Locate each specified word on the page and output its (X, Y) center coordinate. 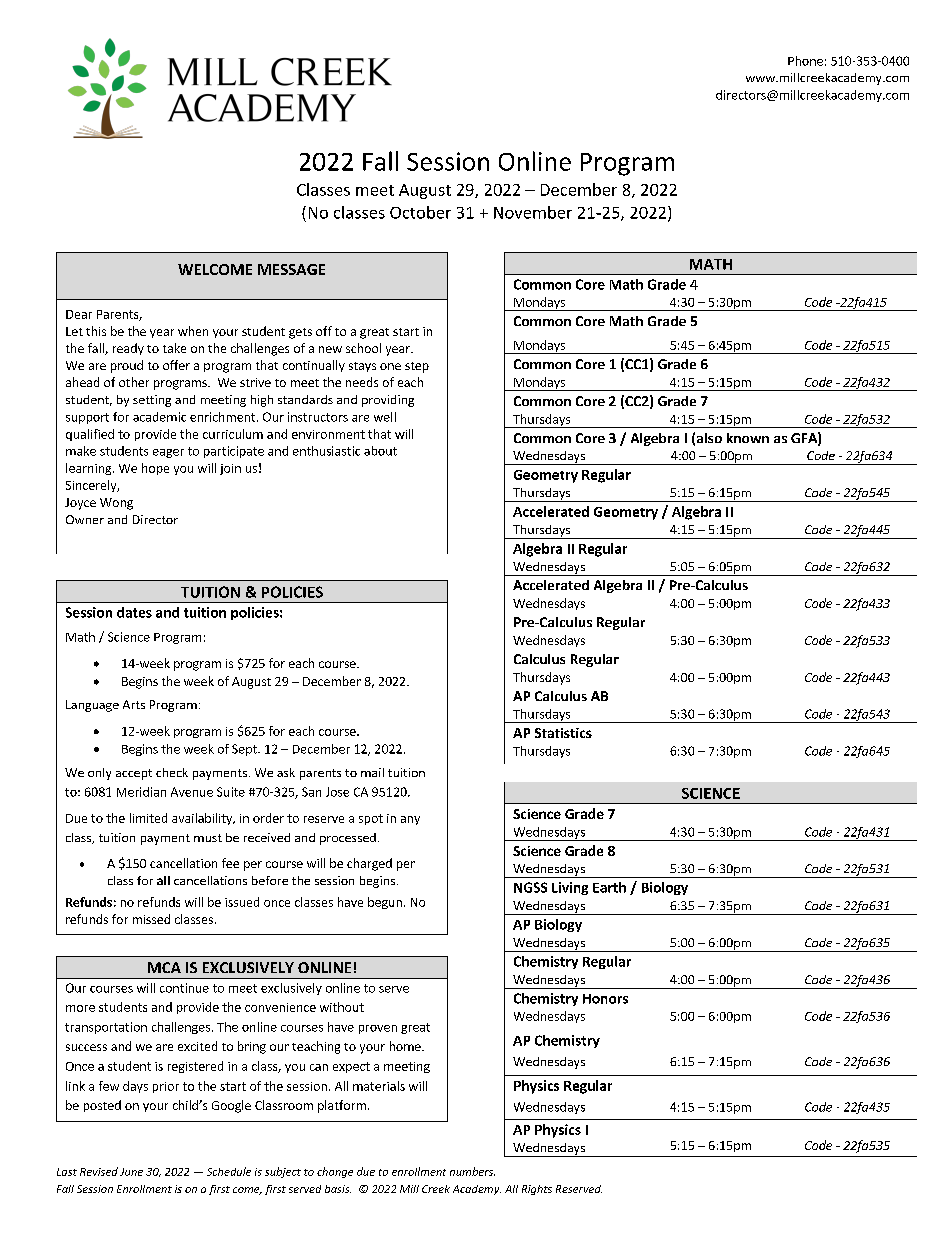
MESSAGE (291, 269)
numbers (472, 1171)
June (131, 1172)
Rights (537, 1190)
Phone (805, 61)
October (420, 212)
